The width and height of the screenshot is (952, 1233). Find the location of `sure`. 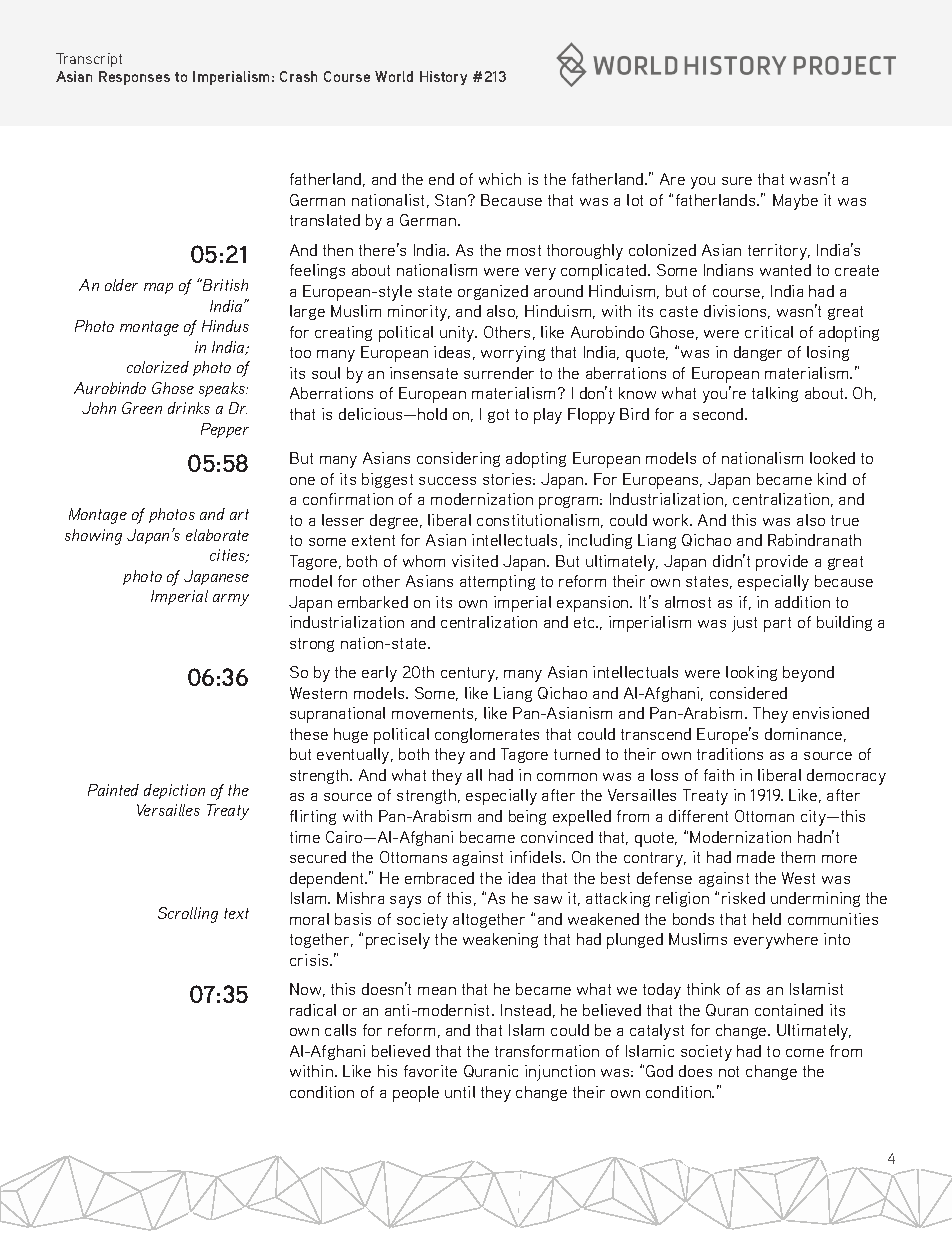

sure is located at coordinates (737, 181).
